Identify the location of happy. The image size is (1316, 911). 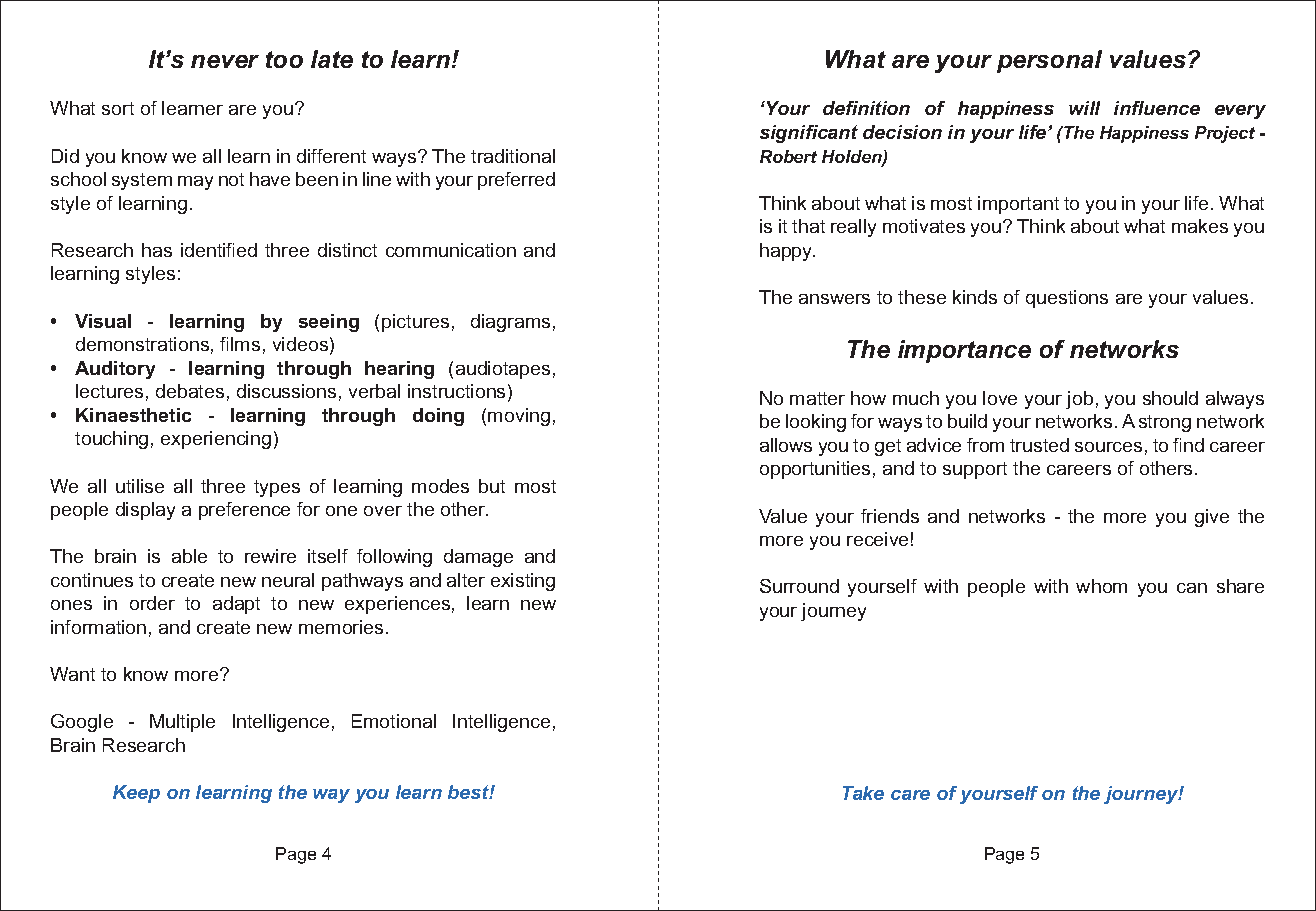
(787, 252).
